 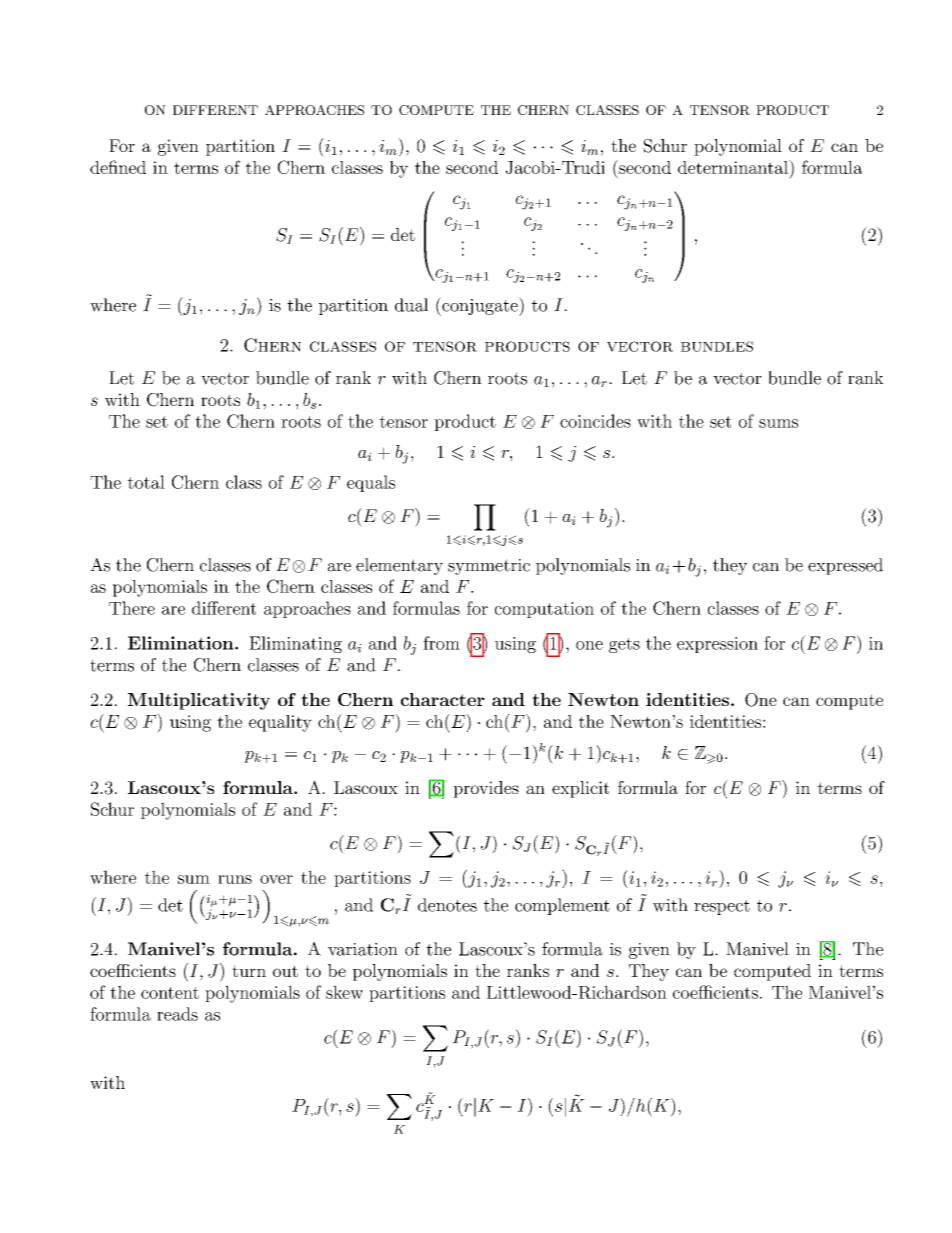 What do you see at coordinates (722, 907) in the document?
I see `respect` at bounding box center [722, 907].
